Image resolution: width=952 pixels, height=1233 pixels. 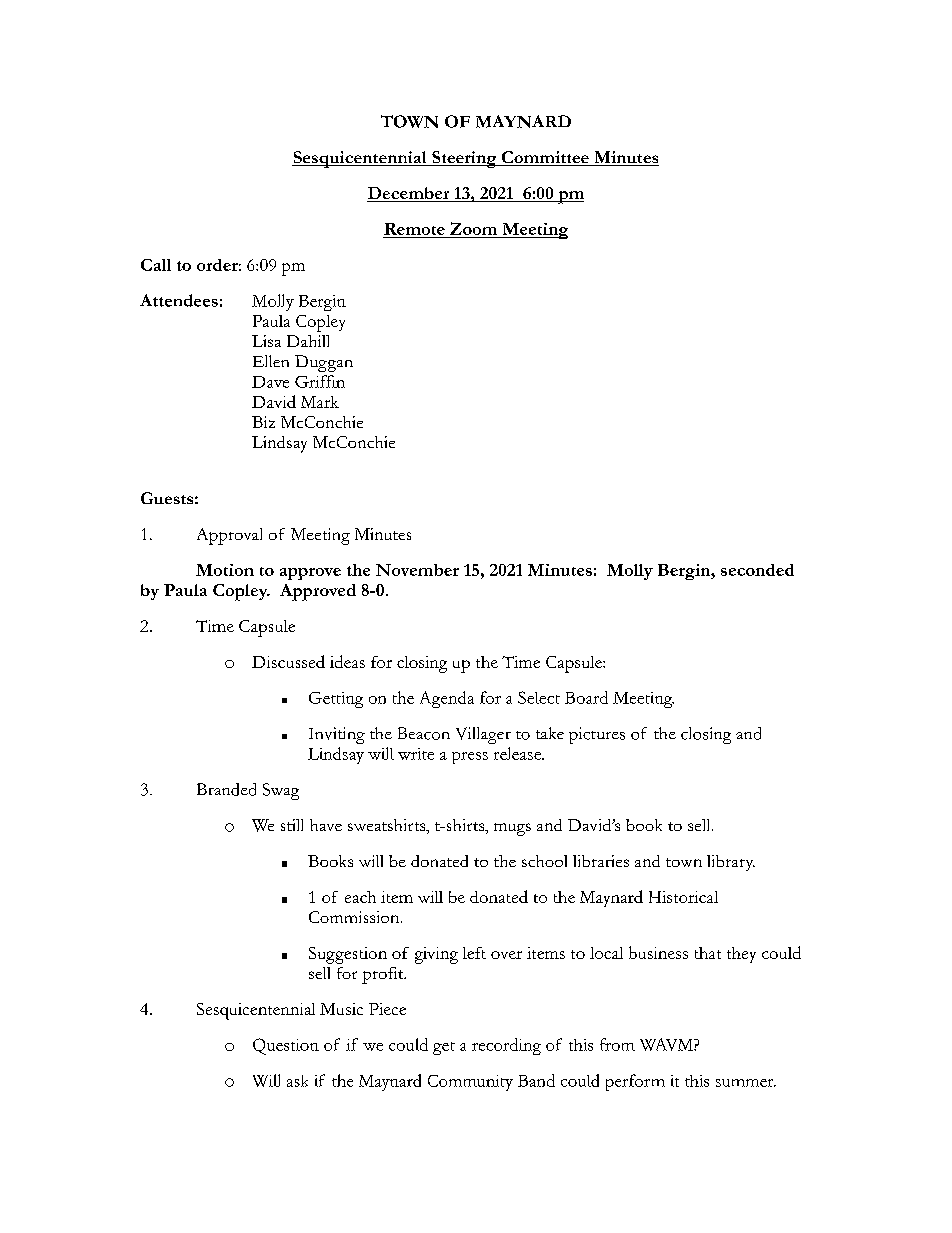 I want to click on Duggan, so click(x=324, y=363).
